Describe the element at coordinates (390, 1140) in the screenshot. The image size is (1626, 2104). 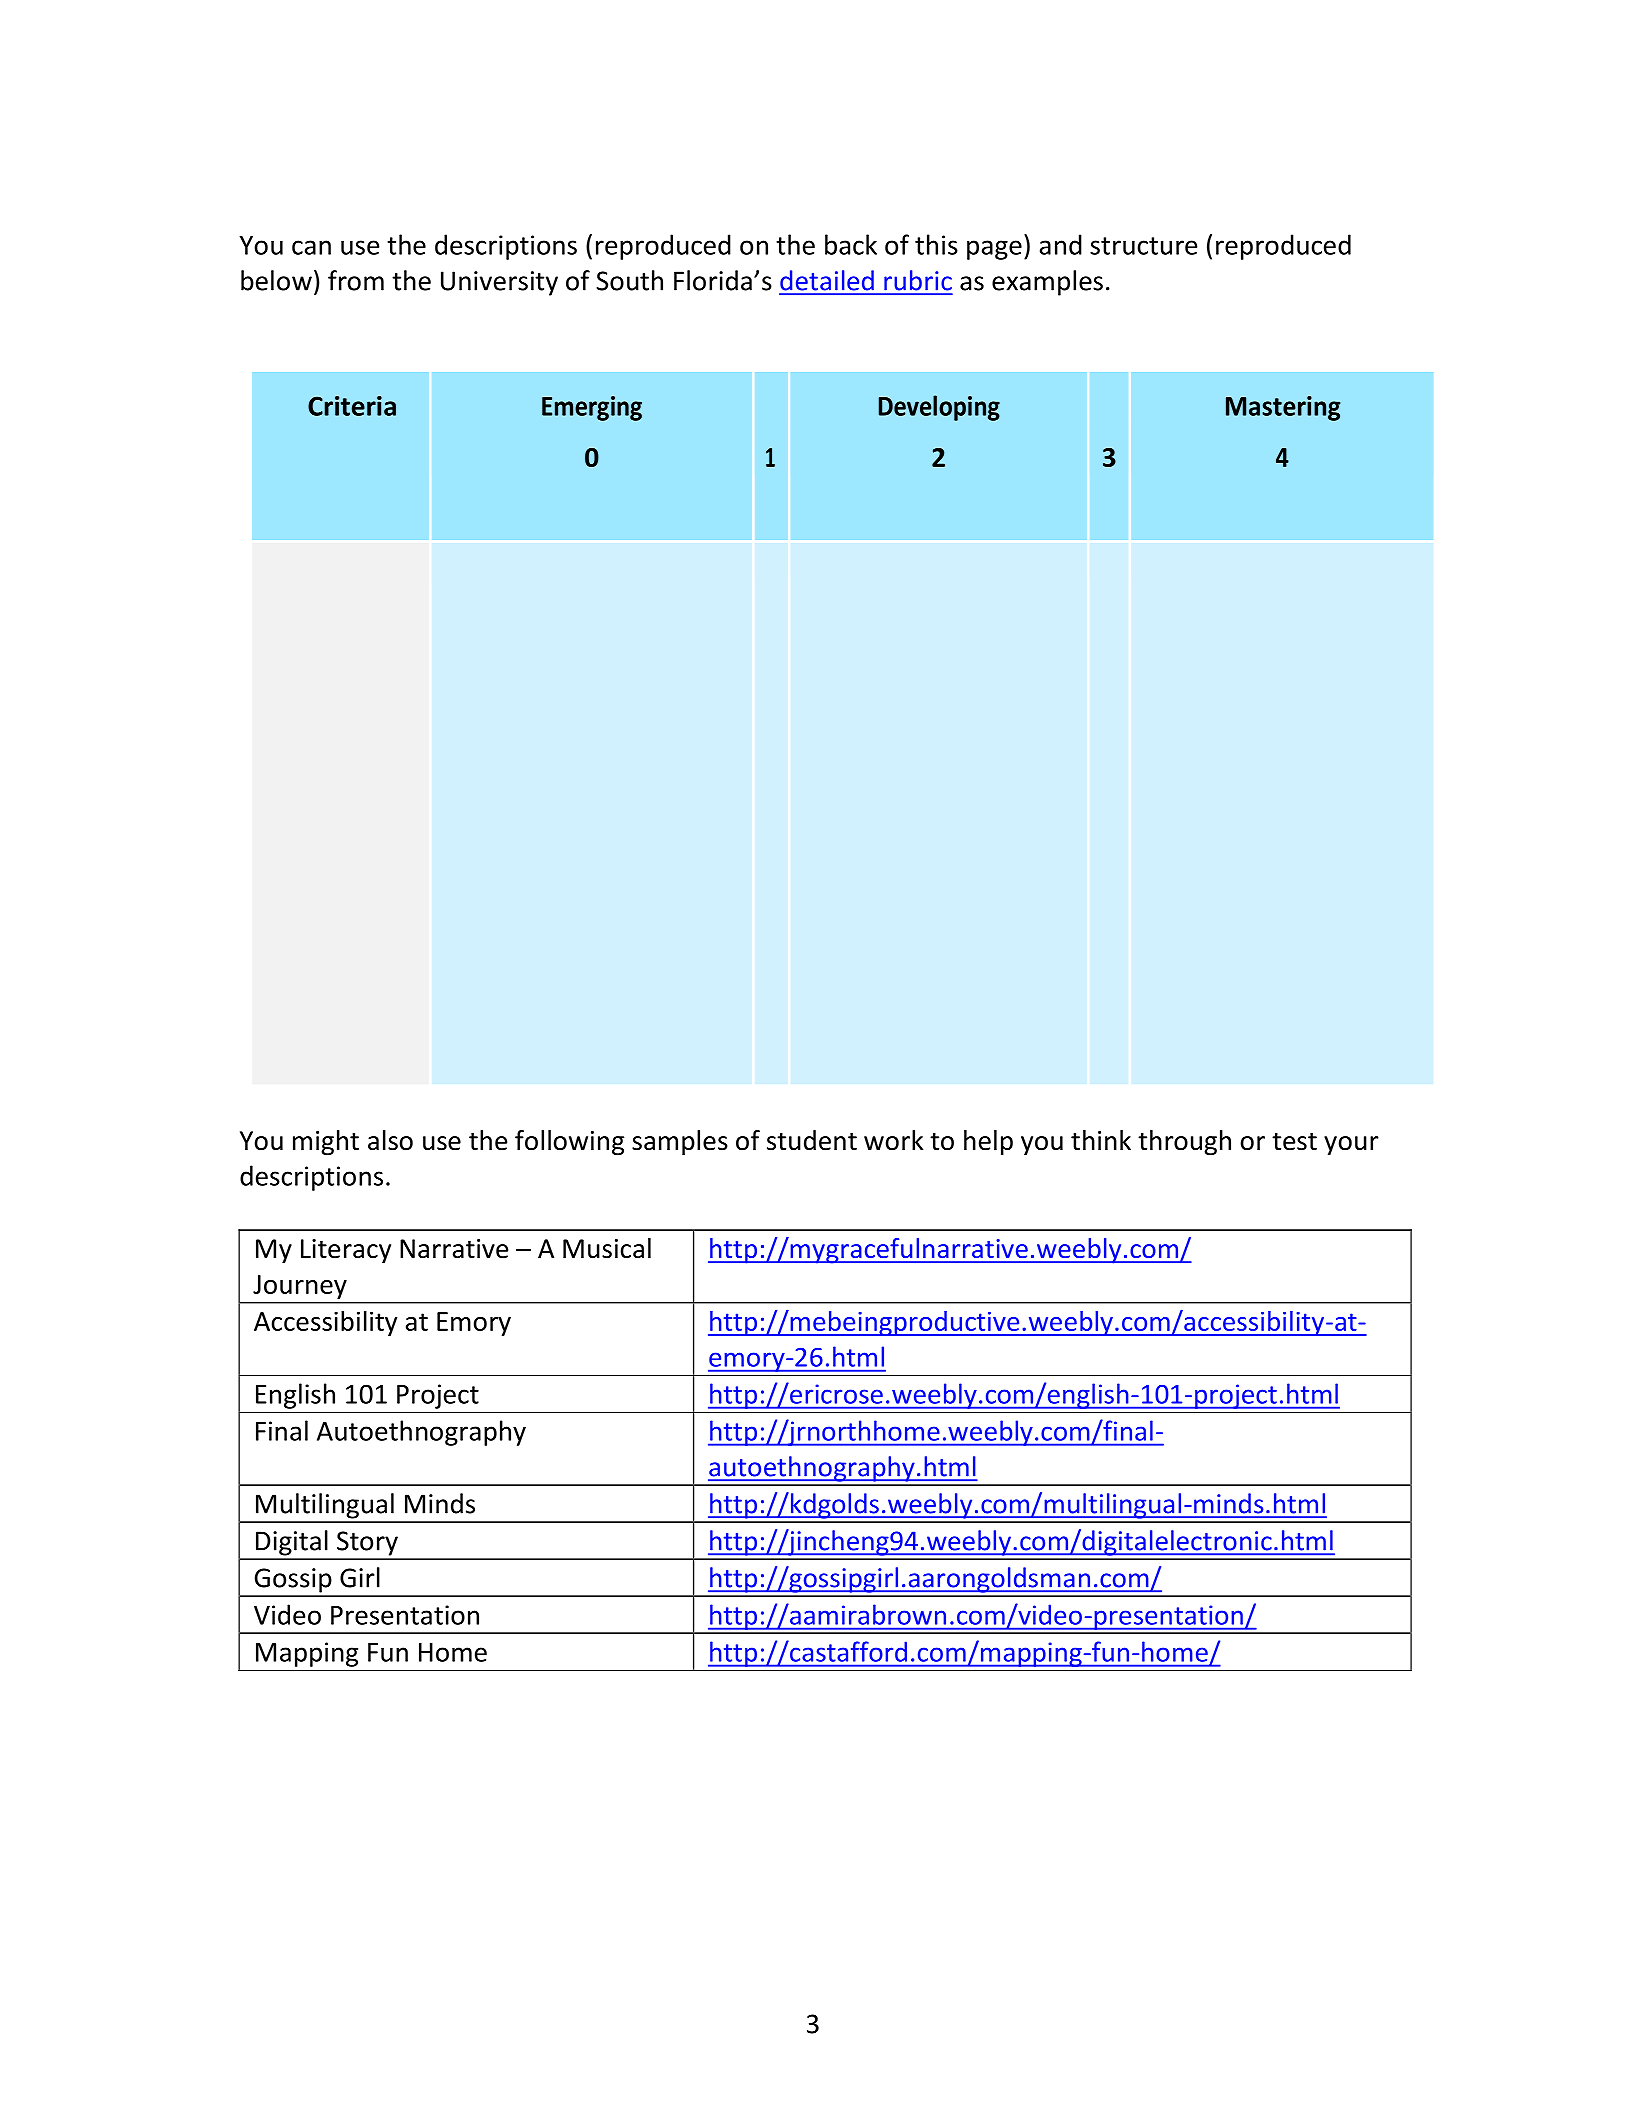
I see `also` at that location.
